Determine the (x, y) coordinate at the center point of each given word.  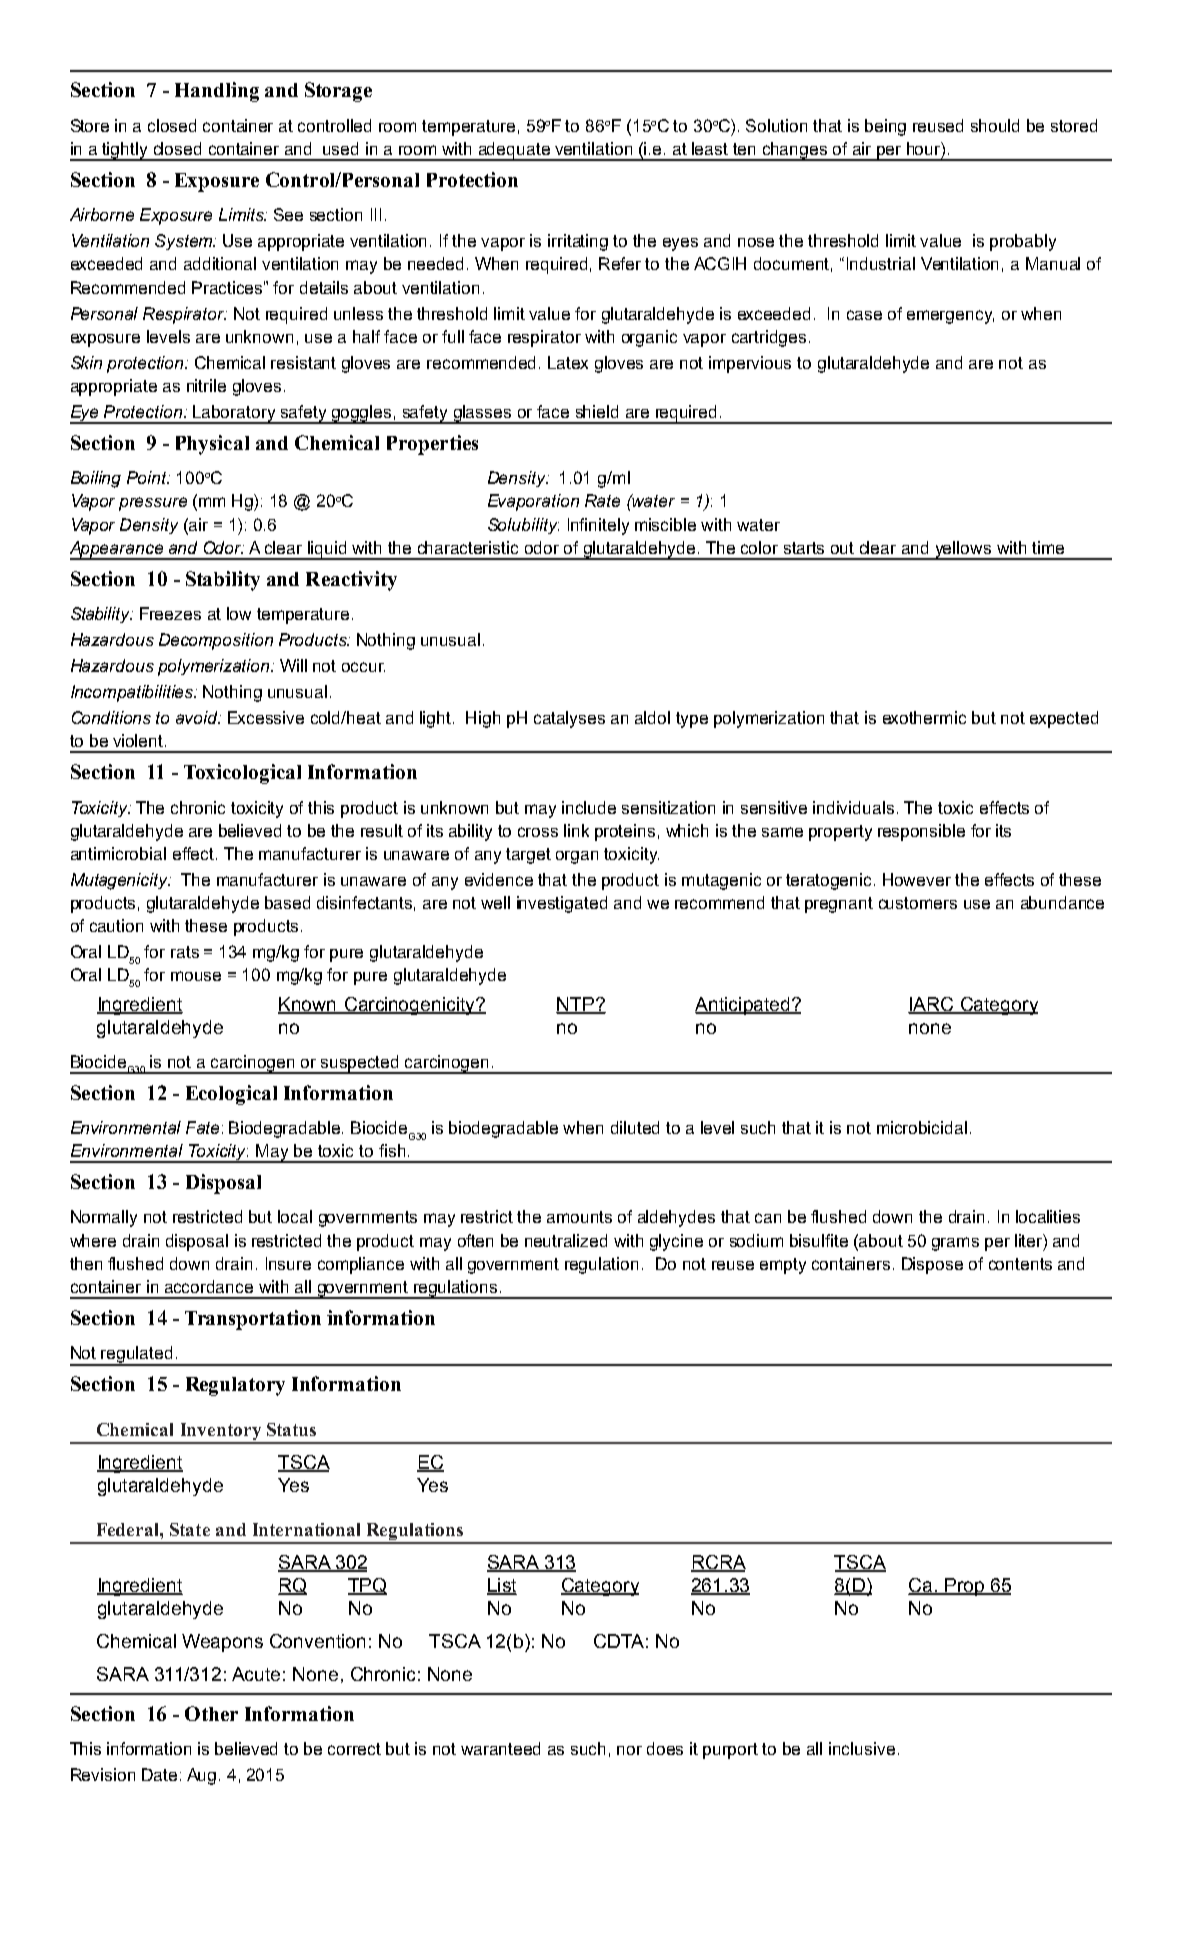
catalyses (569, 719)
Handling (217, 92)
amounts (579, 1217)
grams (955, 1244)
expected (1064, 719)
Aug (201, 1776)
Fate (202, 1127)
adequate (514, 151)
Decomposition (216, 641)
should (995, 125)
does (665, 1748)
